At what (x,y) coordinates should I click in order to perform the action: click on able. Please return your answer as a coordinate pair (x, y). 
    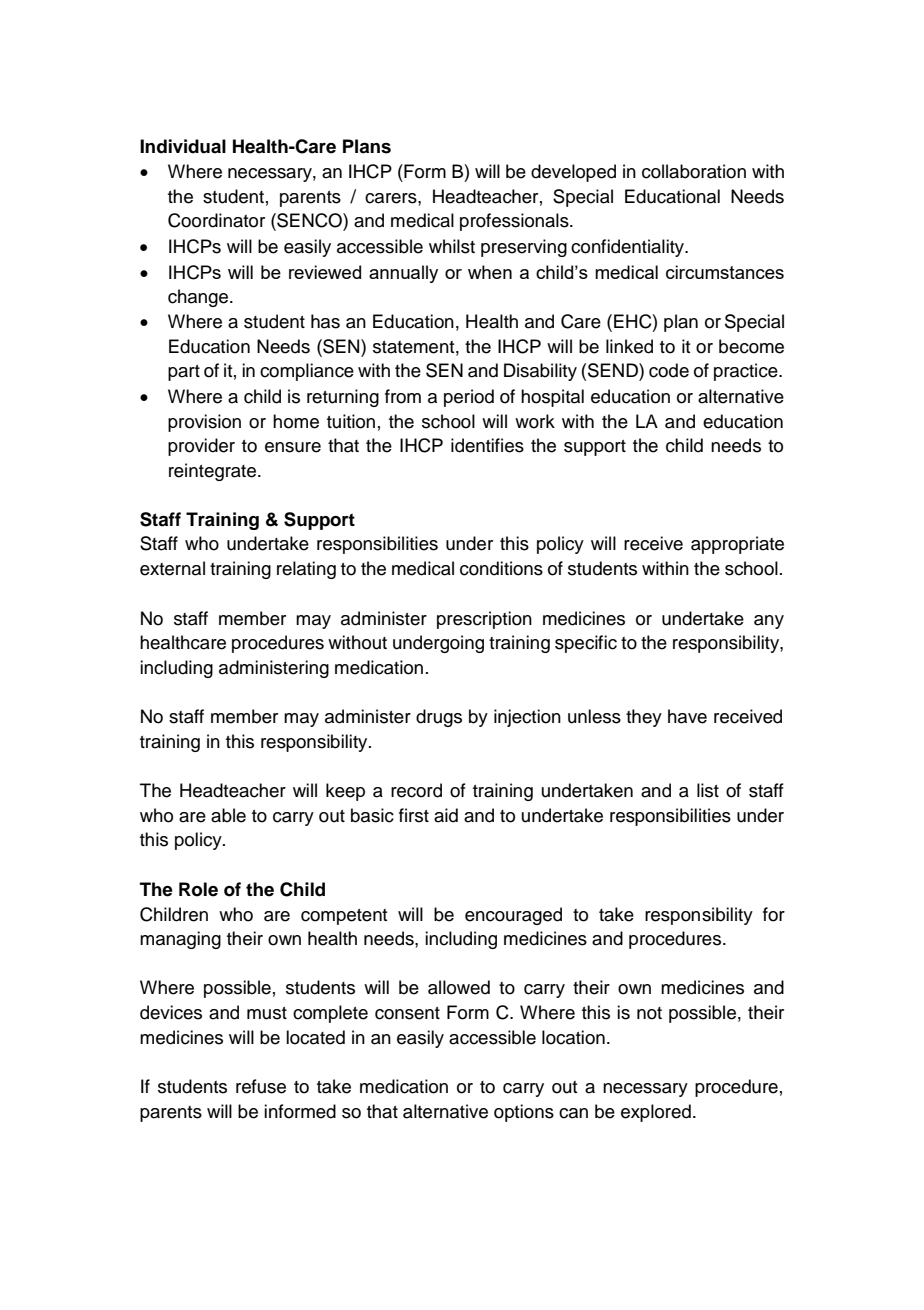
    Looking at the image, I should click on (228, 815).
